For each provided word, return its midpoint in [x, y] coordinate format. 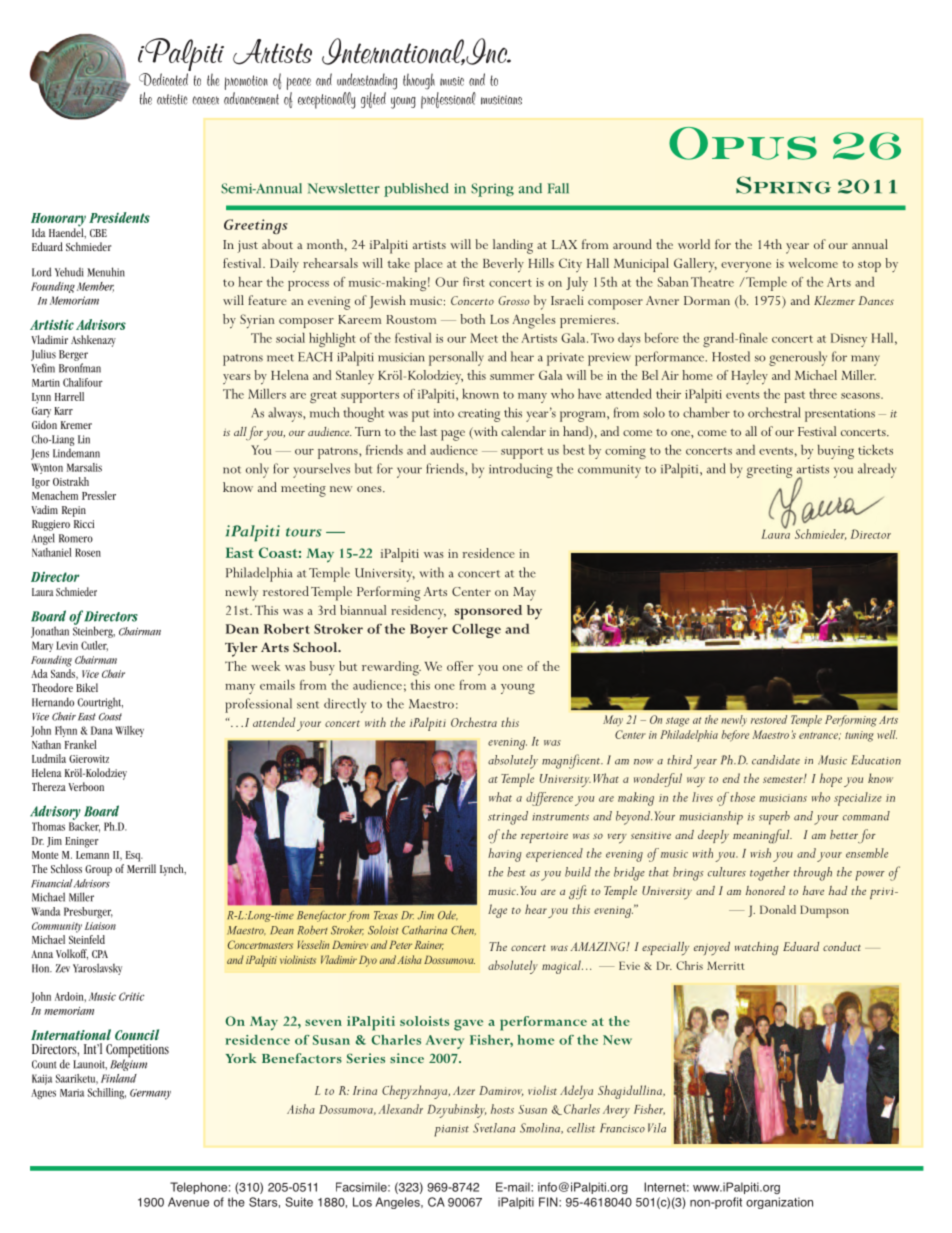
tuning [859, 736]
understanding [367, 81]
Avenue [188, 1202]
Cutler [94, 646]
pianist [451, 1131]
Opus [743, 143]
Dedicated [163, 79]
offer [460, 666]
